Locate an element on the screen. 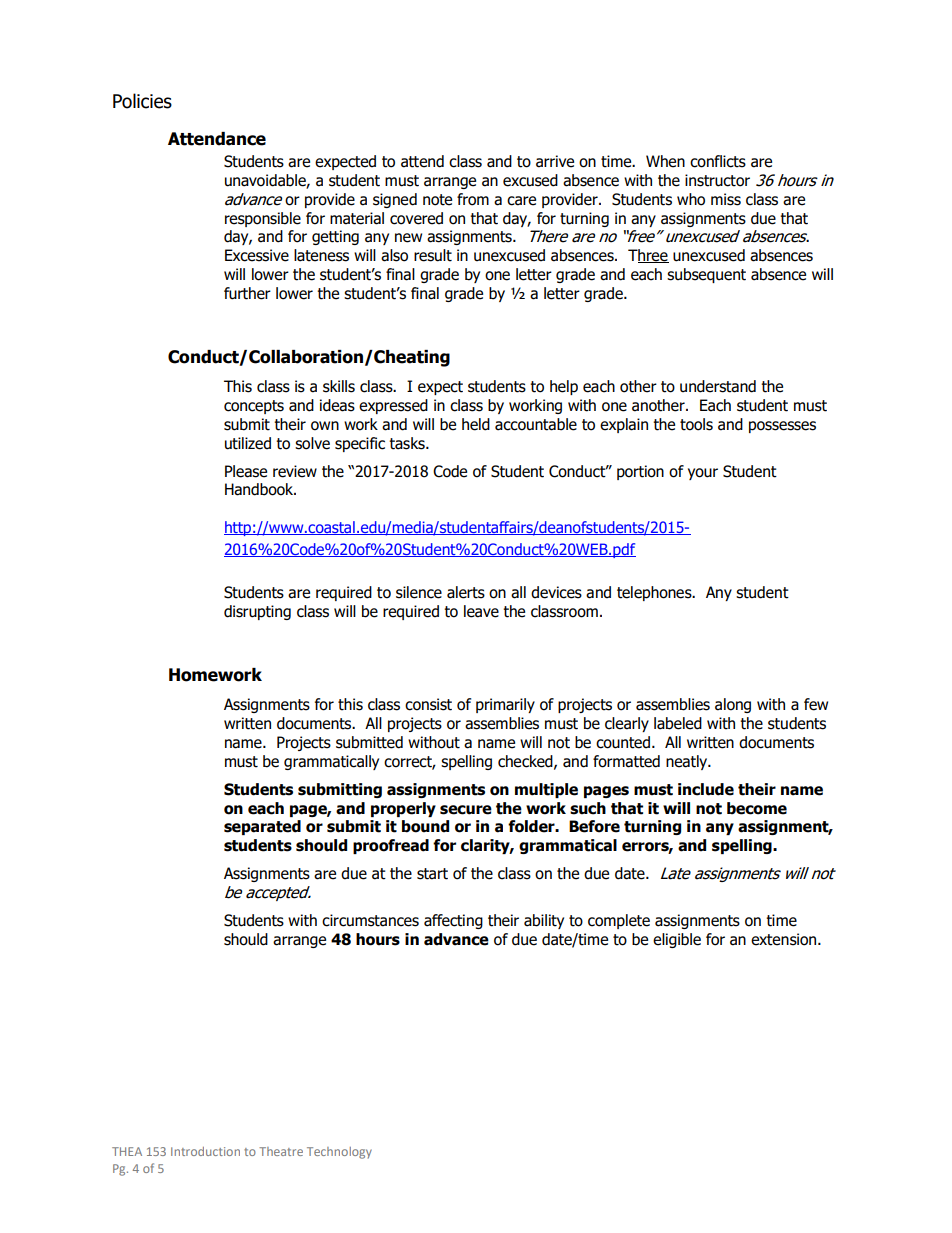 This screenshot has width=952, height=1233. conflicts is located at coordinates (718, 161).
